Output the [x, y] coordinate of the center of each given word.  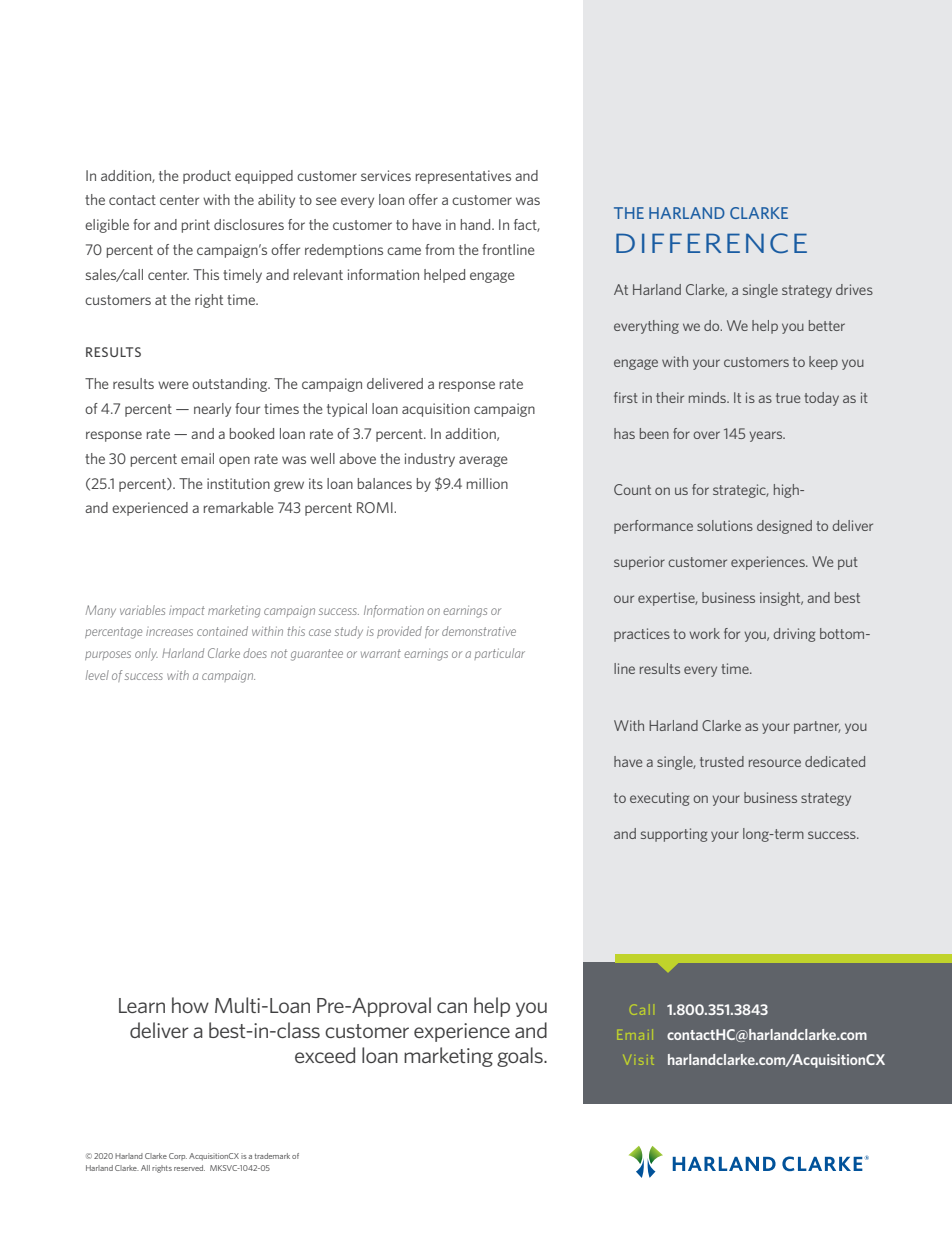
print [196, 226]
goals [521, 1057]
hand [477, 224]
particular [499, 654]
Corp [178, 1156]
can [452, 1007]
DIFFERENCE [711, 243]
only [146, 654]
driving [794, 635]
